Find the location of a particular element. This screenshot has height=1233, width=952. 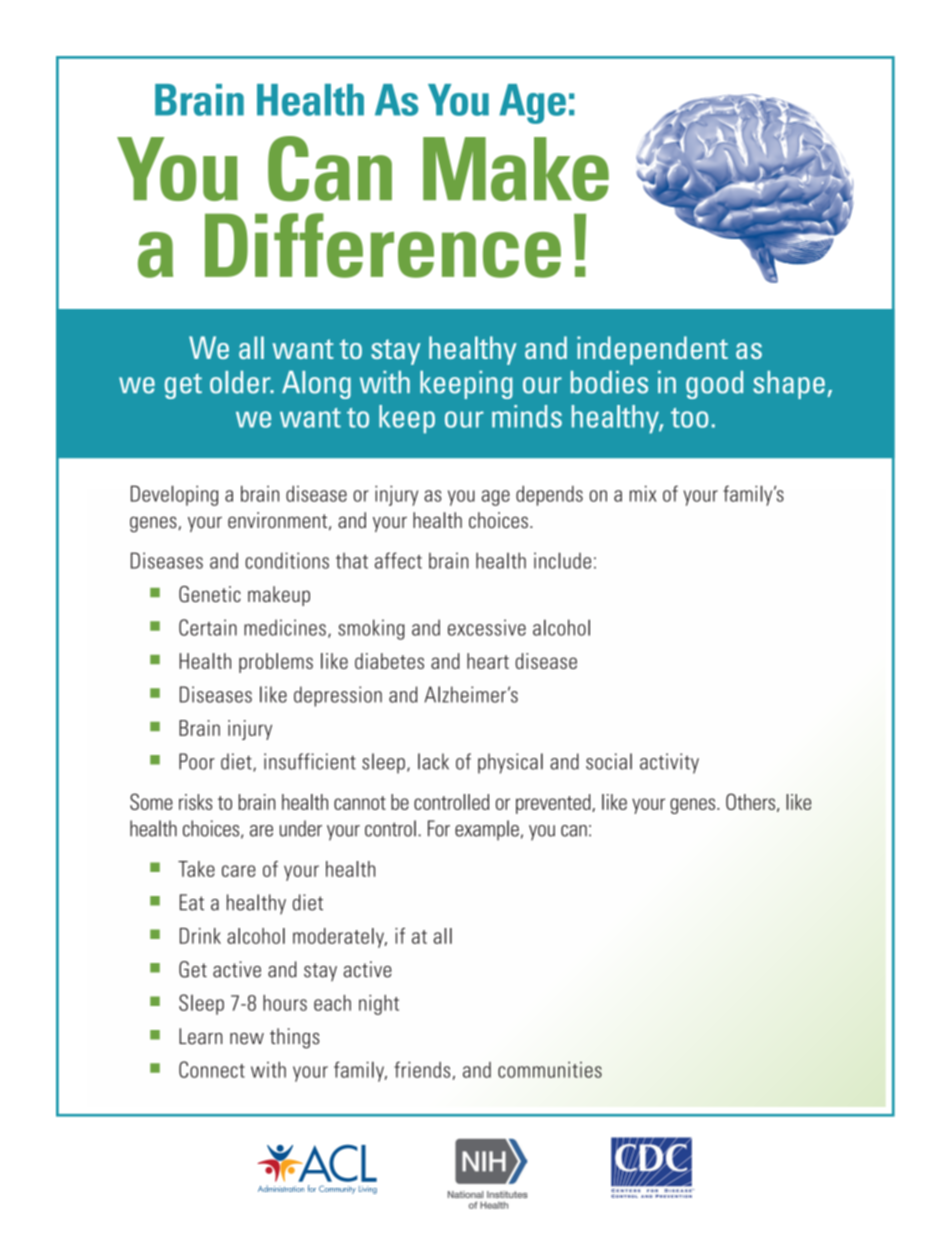

independent is located at coordinates (652, 350).
